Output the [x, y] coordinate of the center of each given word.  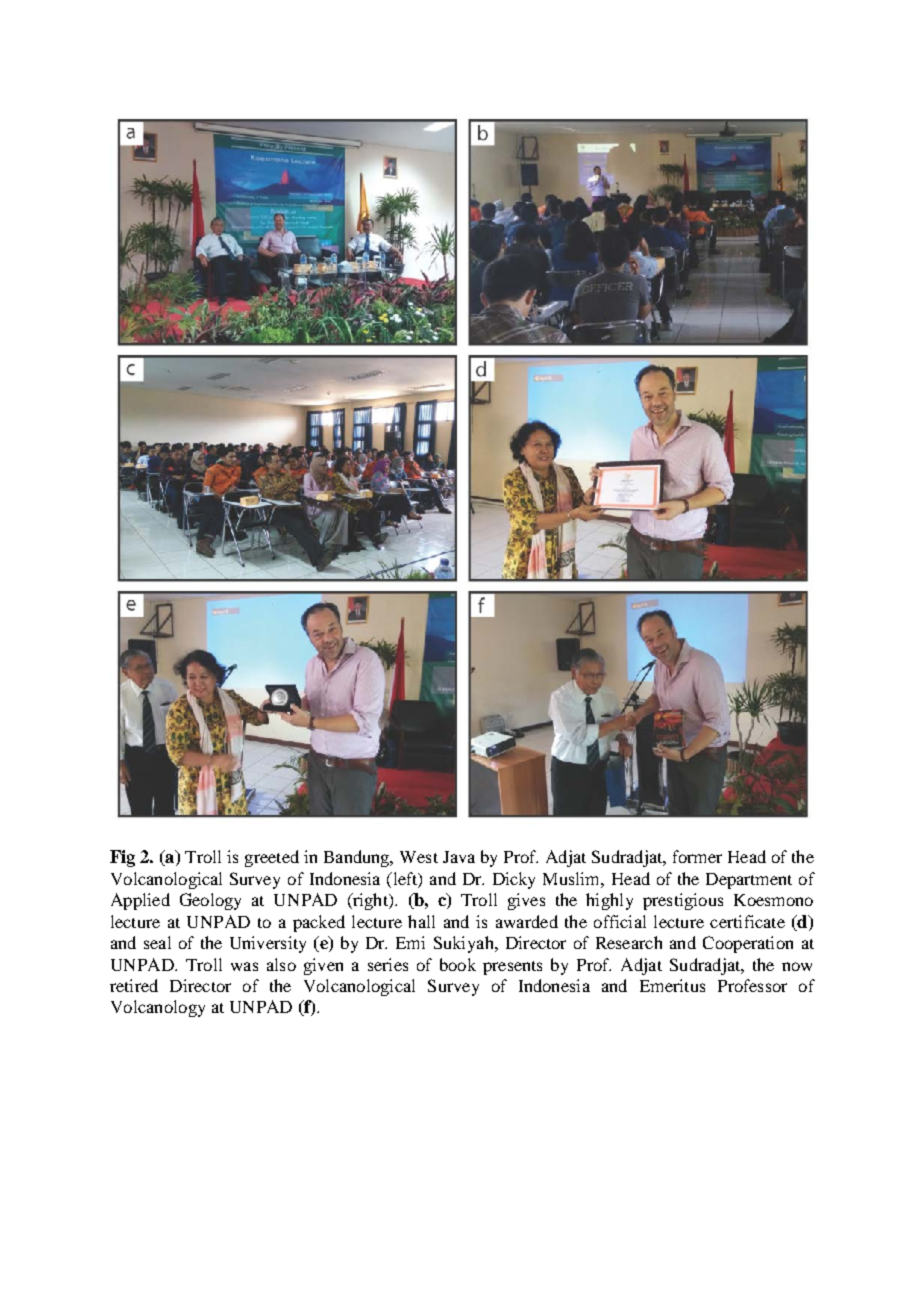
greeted [272, 858]
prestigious [683, 901]
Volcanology [158, 1008]
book [458, 964]
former [697, 856]
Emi [410, 942]
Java [459, 857]
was [244, 966]
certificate [747, 921]
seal [157, 942]
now [797, 966]
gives [526, 901]
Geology [210, 901]
